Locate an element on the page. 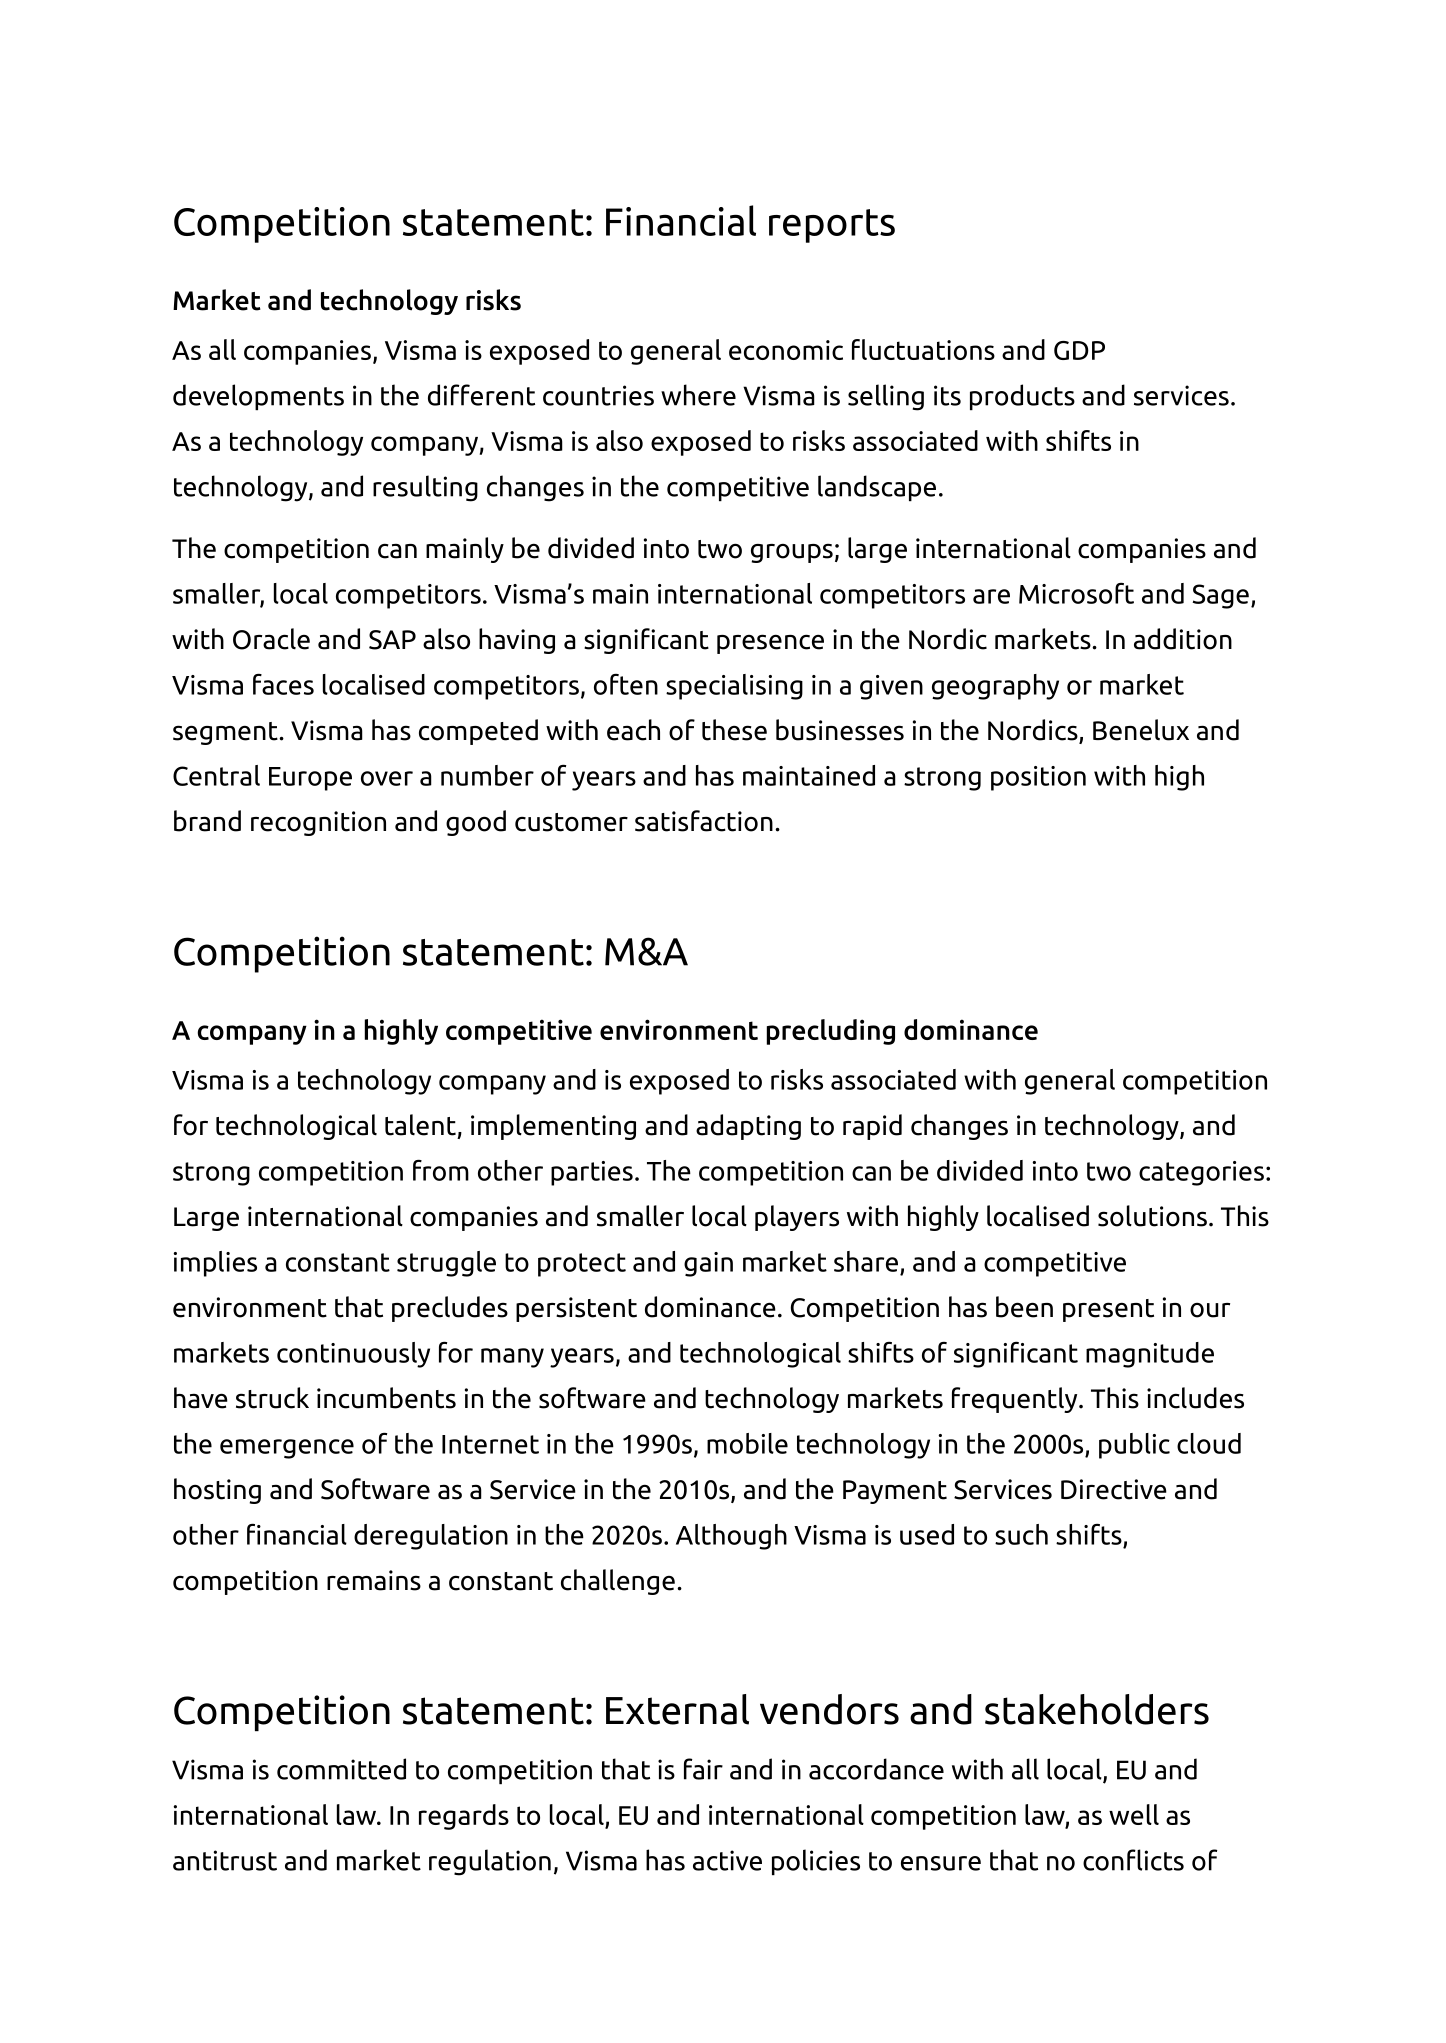 The image size is (1446, 2043). gain is located at coordinates (708, 1264).
